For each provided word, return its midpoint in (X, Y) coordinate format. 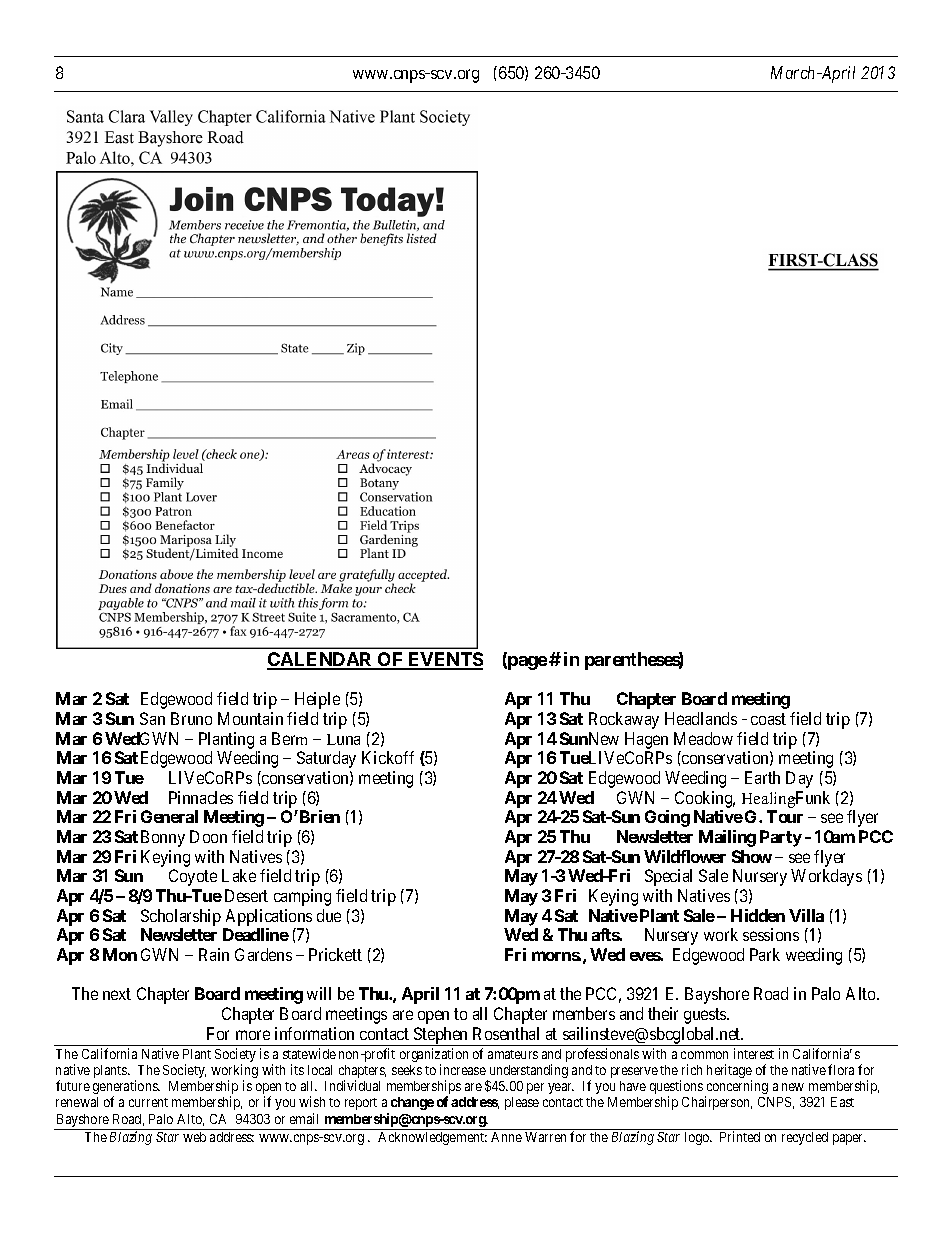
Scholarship (181, 917)
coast (768, 719)
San (152, 718)
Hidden (758, 915)
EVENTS (444, 660)
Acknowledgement (432, 1138)
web (194, 1137)
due (329, 915)
